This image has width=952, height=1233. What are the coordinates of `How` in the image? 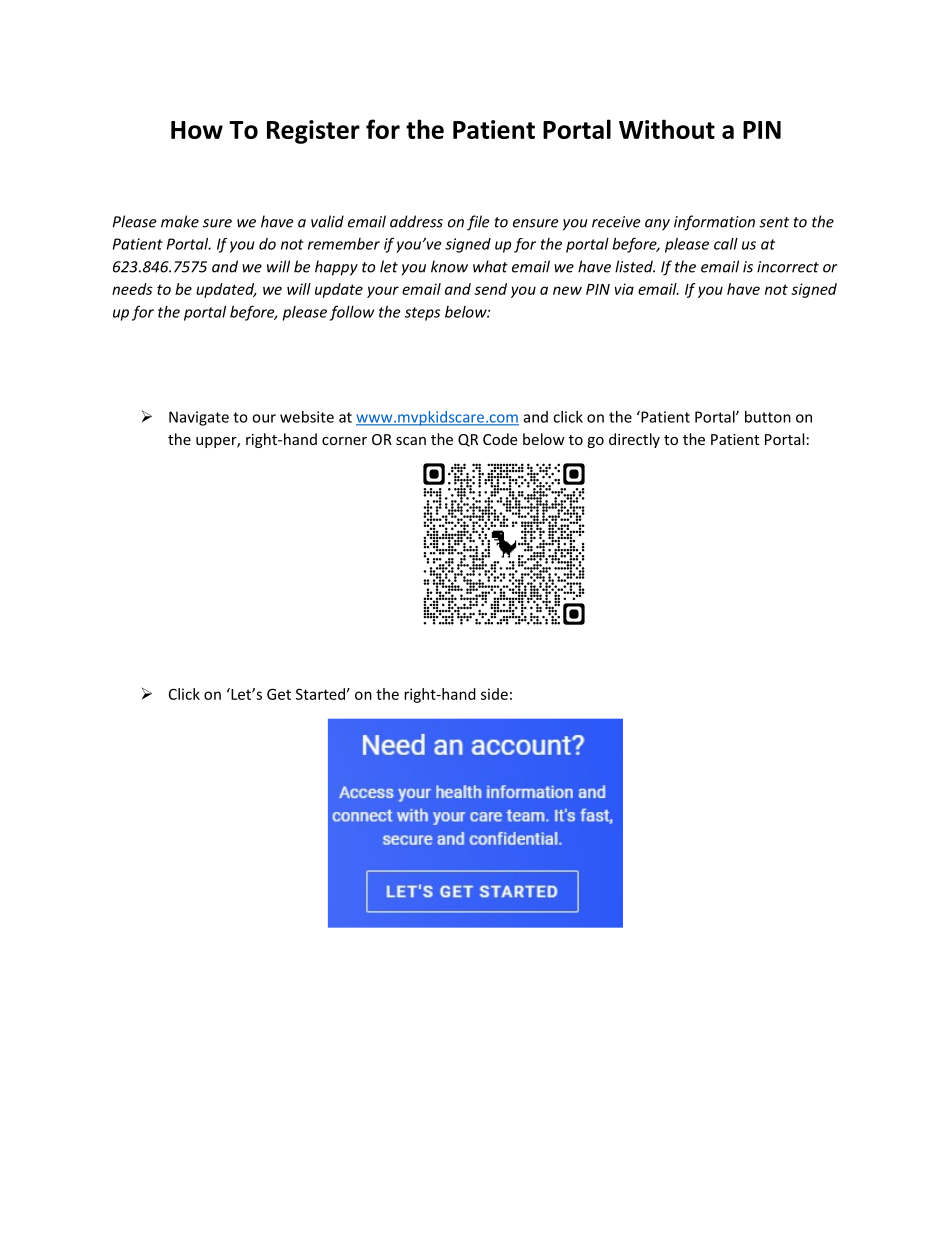 It's located at (197, 130).
